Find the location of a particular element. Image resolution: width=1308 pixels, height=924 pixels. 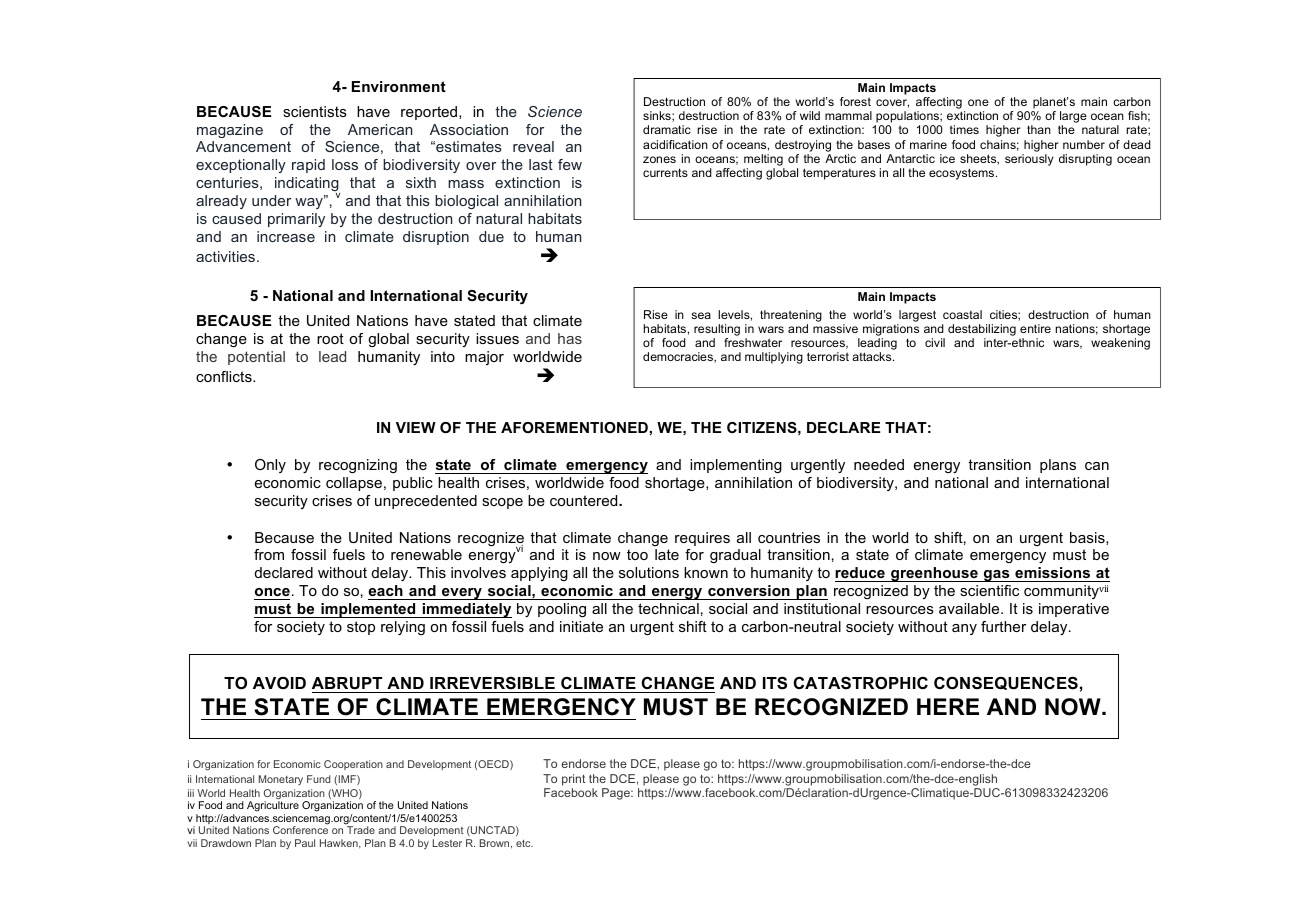

needed is located at coordinates (879, 464).
